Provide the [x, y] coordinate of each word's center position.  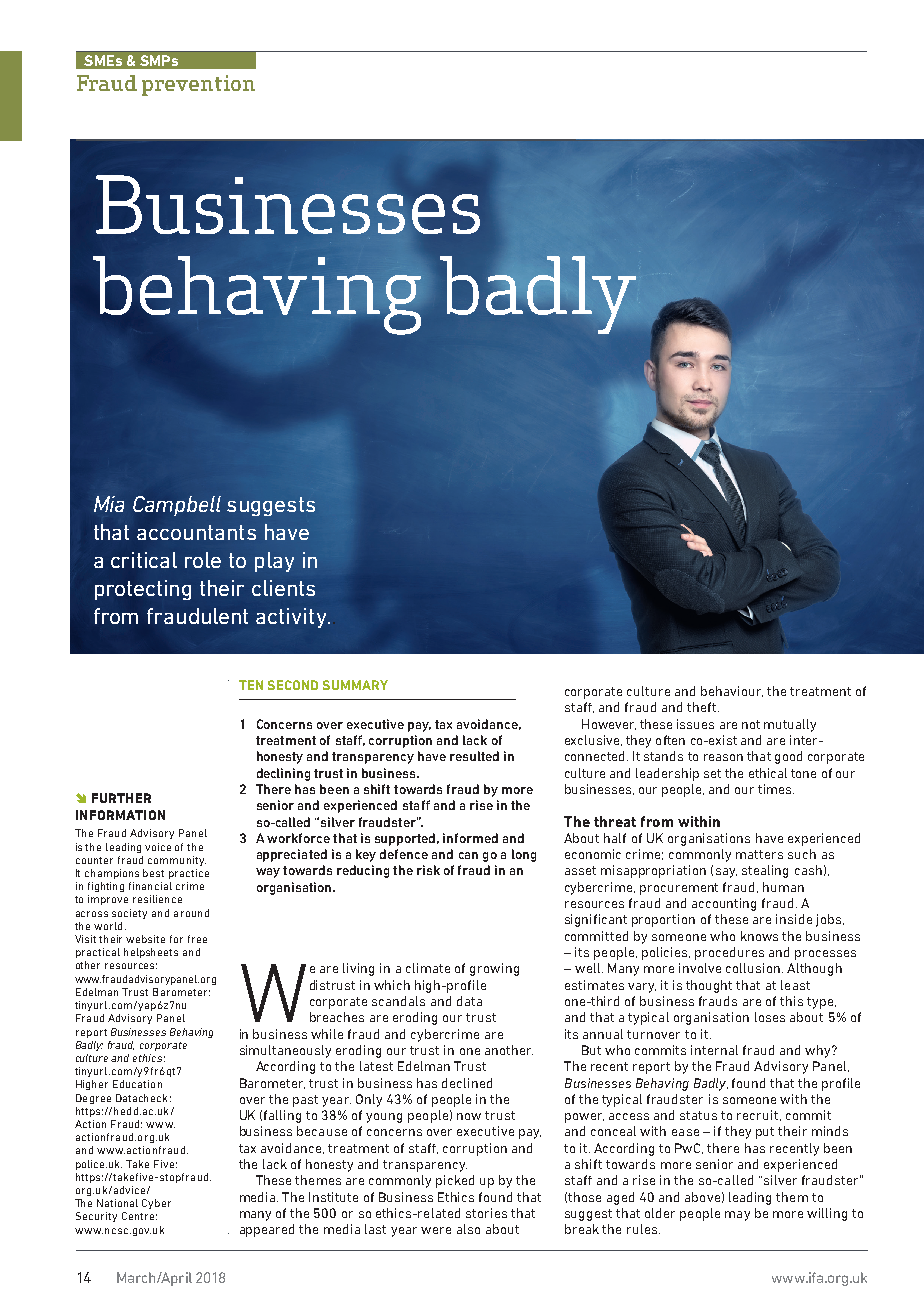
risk [428, 870]
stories [486, 1213]
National [117, 1203]
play [274, 562]
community [177, 861]
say [726, 873]
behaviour [732, 691]
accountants [196, 532]
